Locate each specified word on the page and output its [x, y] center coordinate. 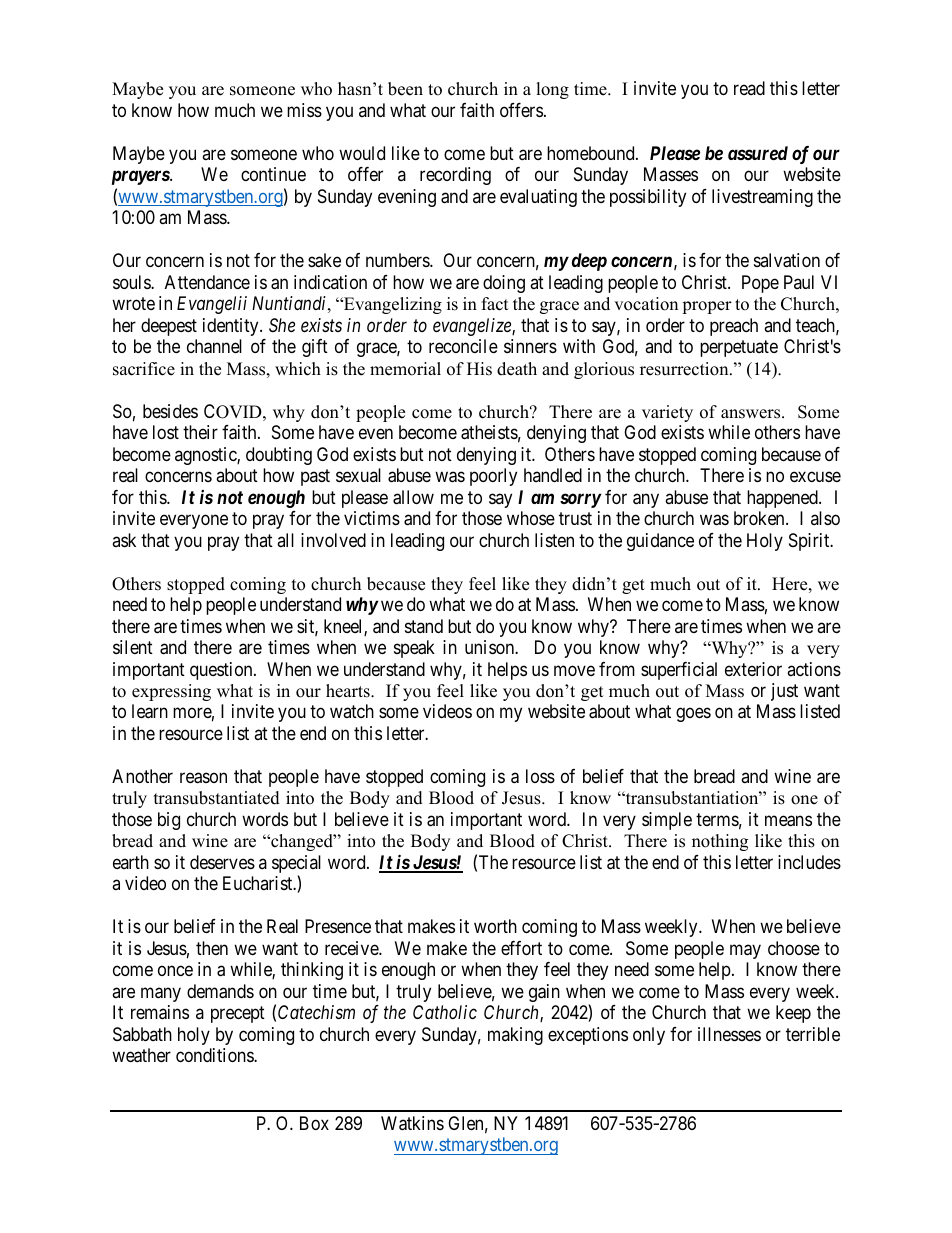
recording [455, 176]
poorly [493, 477]
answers [752, 414]
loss [540, 776]
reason [203, 778]
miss [304, 110]
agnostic [206, 456]
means [788, 821]
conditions [215, 1055]
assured [758, 153]
